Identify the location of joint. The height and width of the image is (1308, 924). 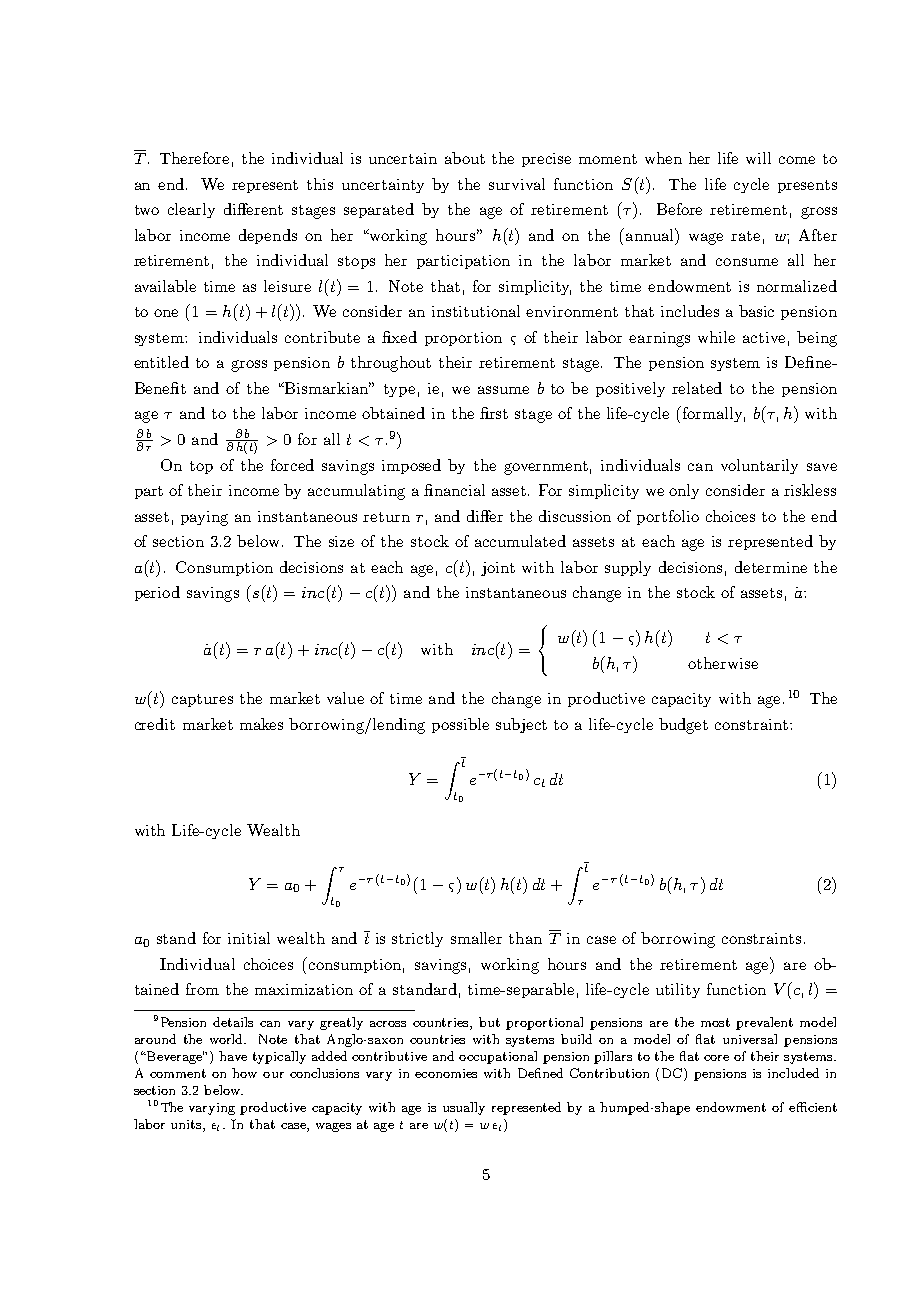
(498, 569).
